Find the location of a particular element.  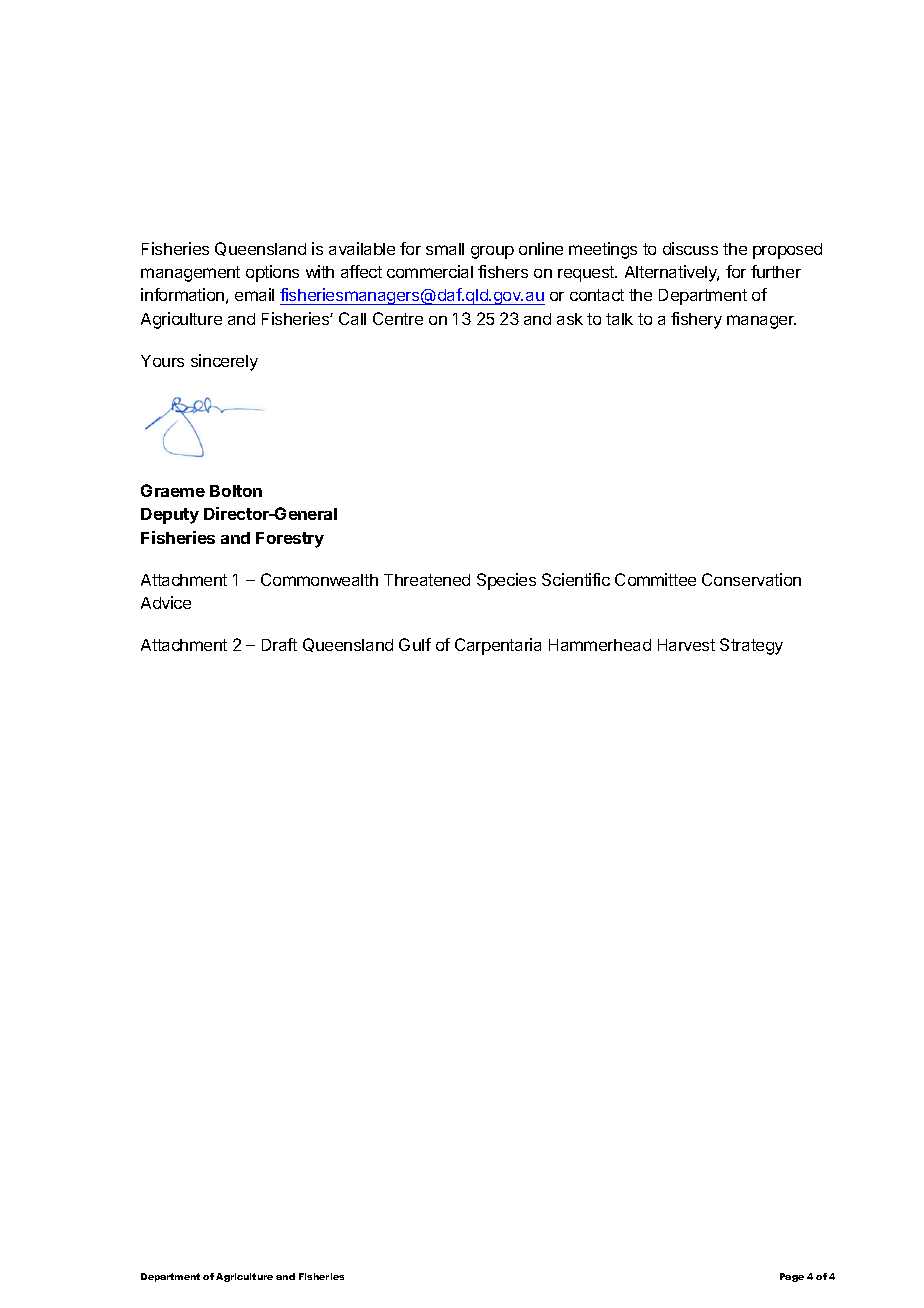

Carpentaria is located at coordinates (498, 646).
